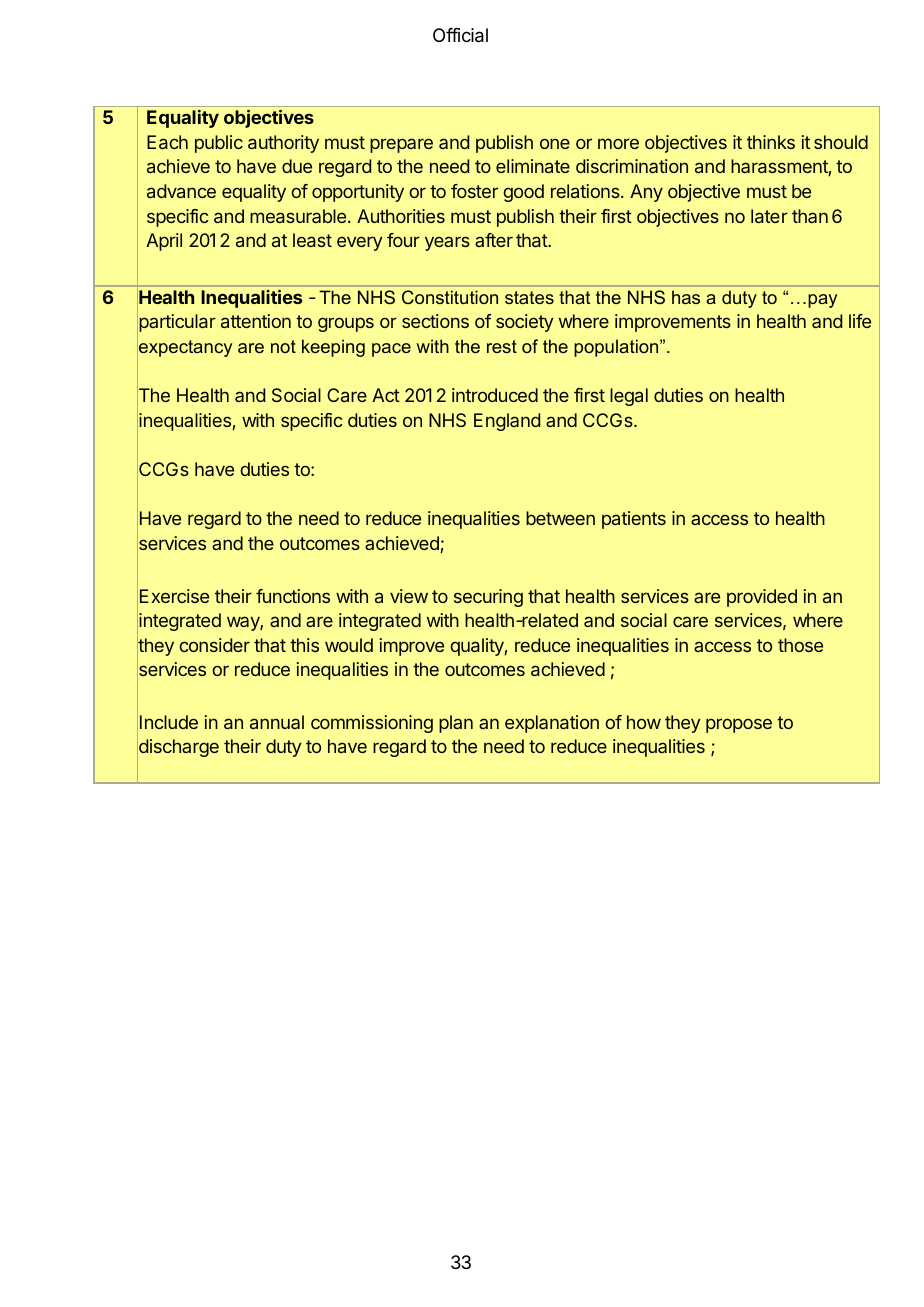 The height and width of the screenshot is (1307, 924). What do you see at coordinates (822, 301) in the screenshot?
I see `pay` at bounding box center [822, 301].
